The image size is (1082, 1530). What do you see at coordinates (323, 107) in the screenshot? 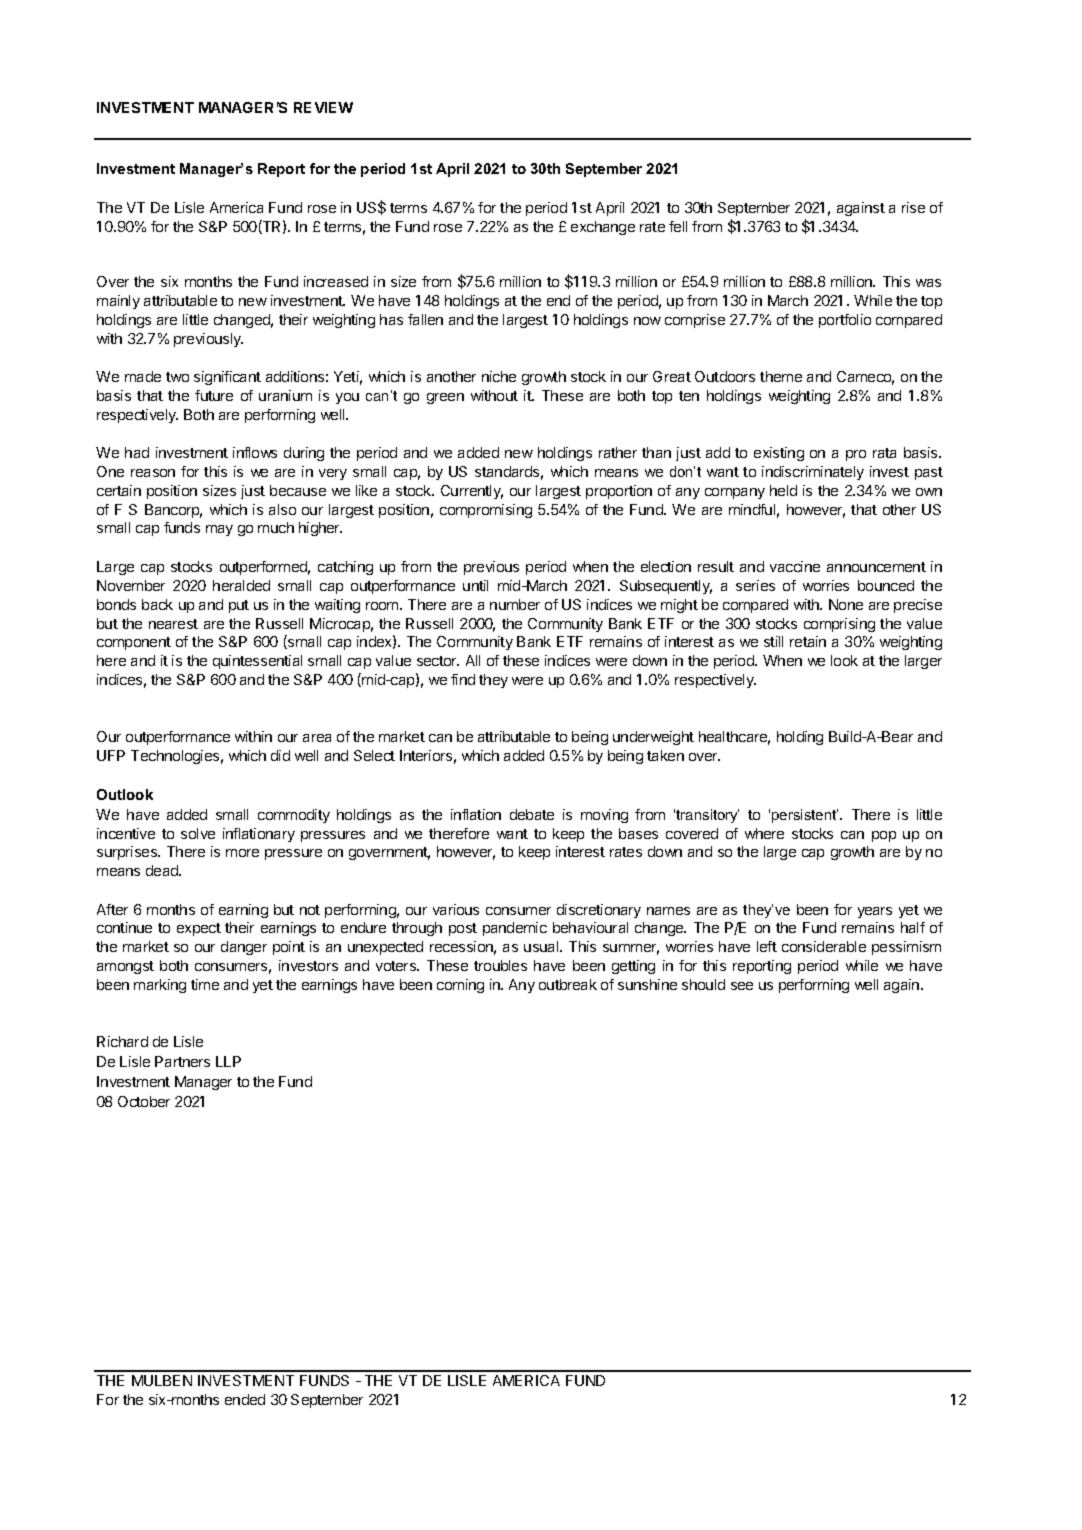
I see `REVIEW` at bounding box center [323, 107].
